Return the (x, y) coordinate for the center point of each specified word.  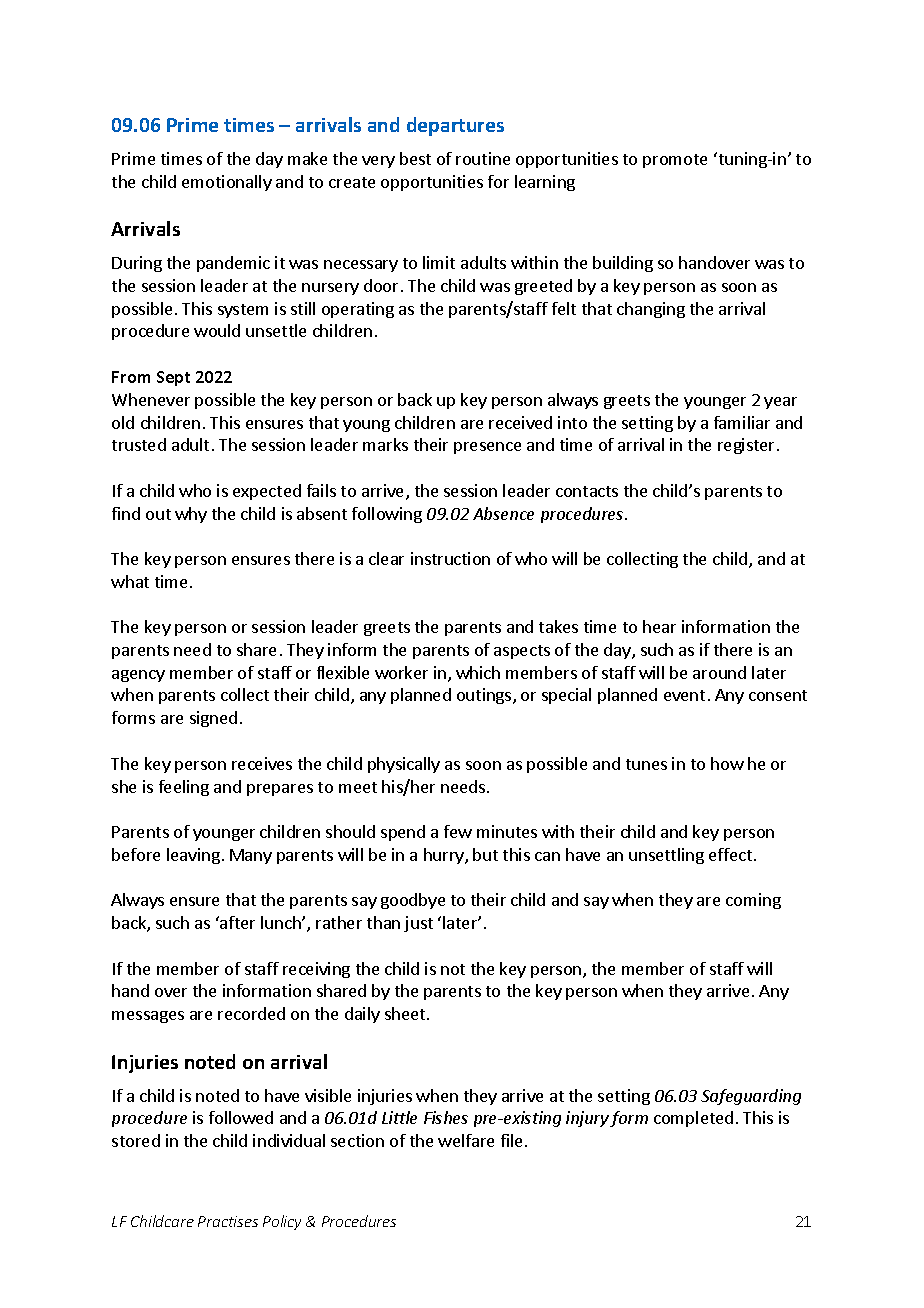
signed (213, 719)
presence (487, 448)
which (478, 672)
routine (483, 158)
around (719, 672)
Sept (173, 378)
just (418, 924)
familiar (742, 422)
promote (675, 161)
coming (753, 901)
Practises (228, 1221)
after (236, 922)
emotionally (227, 183)
